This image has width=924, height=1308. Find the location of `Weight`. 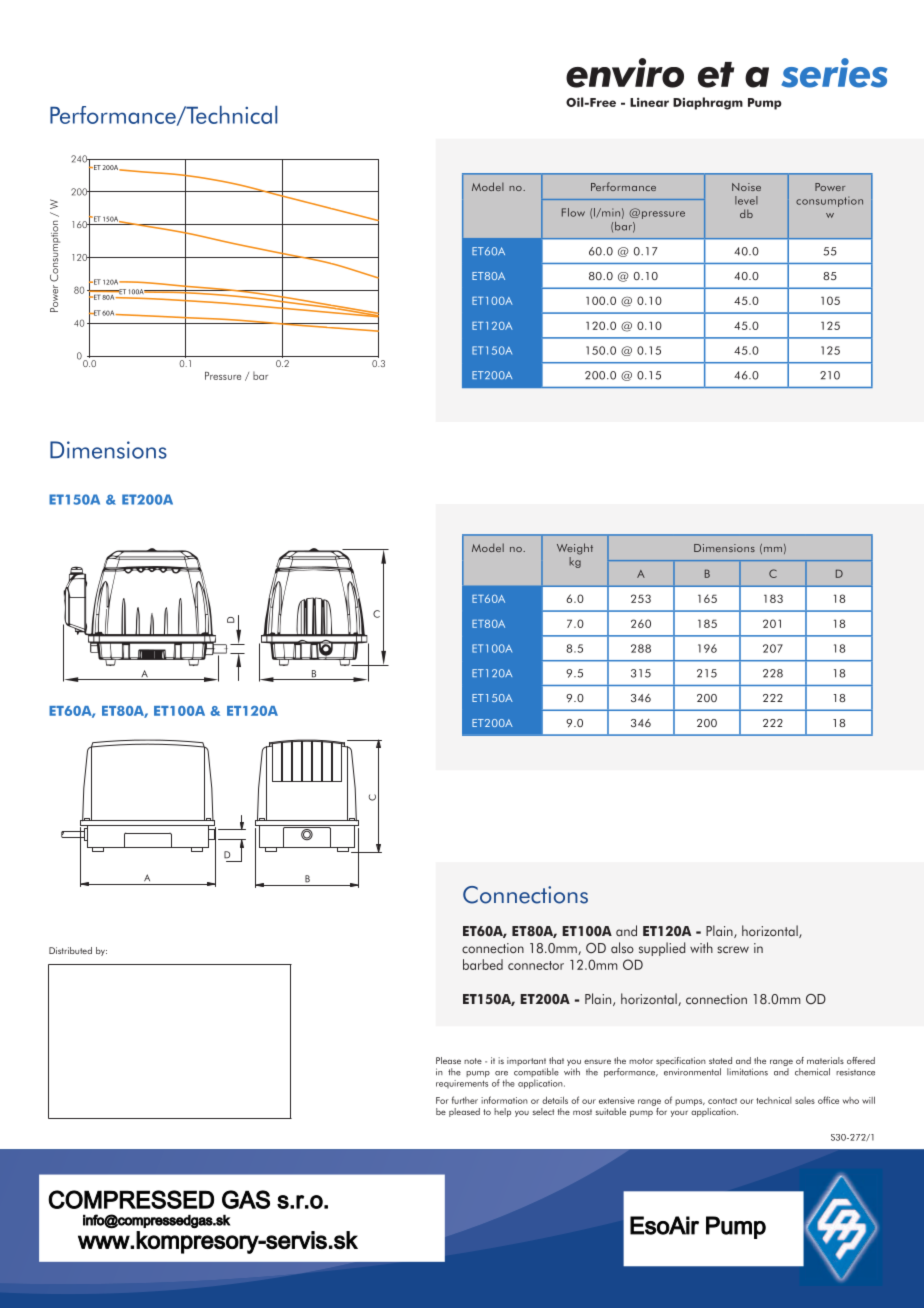

Weight is located at coordinates (575, 549).
